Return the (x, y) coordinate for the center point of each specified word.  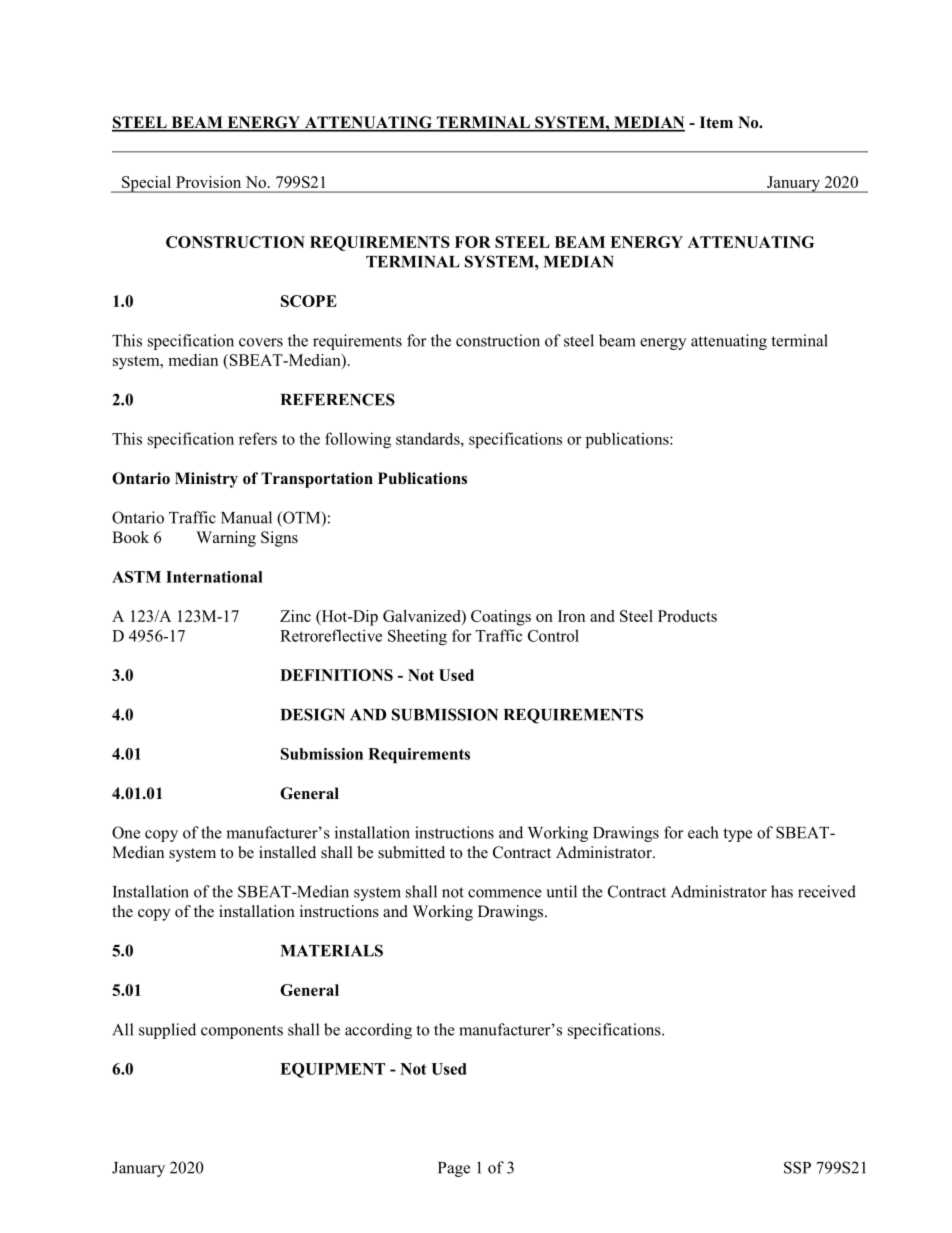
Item (716, 122)
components (242, 1032)
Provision (208, 182)
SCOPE (309, 301)
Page (454, 1169)
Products (687, 616)
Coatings (501, 618)
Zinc (295, 616)
